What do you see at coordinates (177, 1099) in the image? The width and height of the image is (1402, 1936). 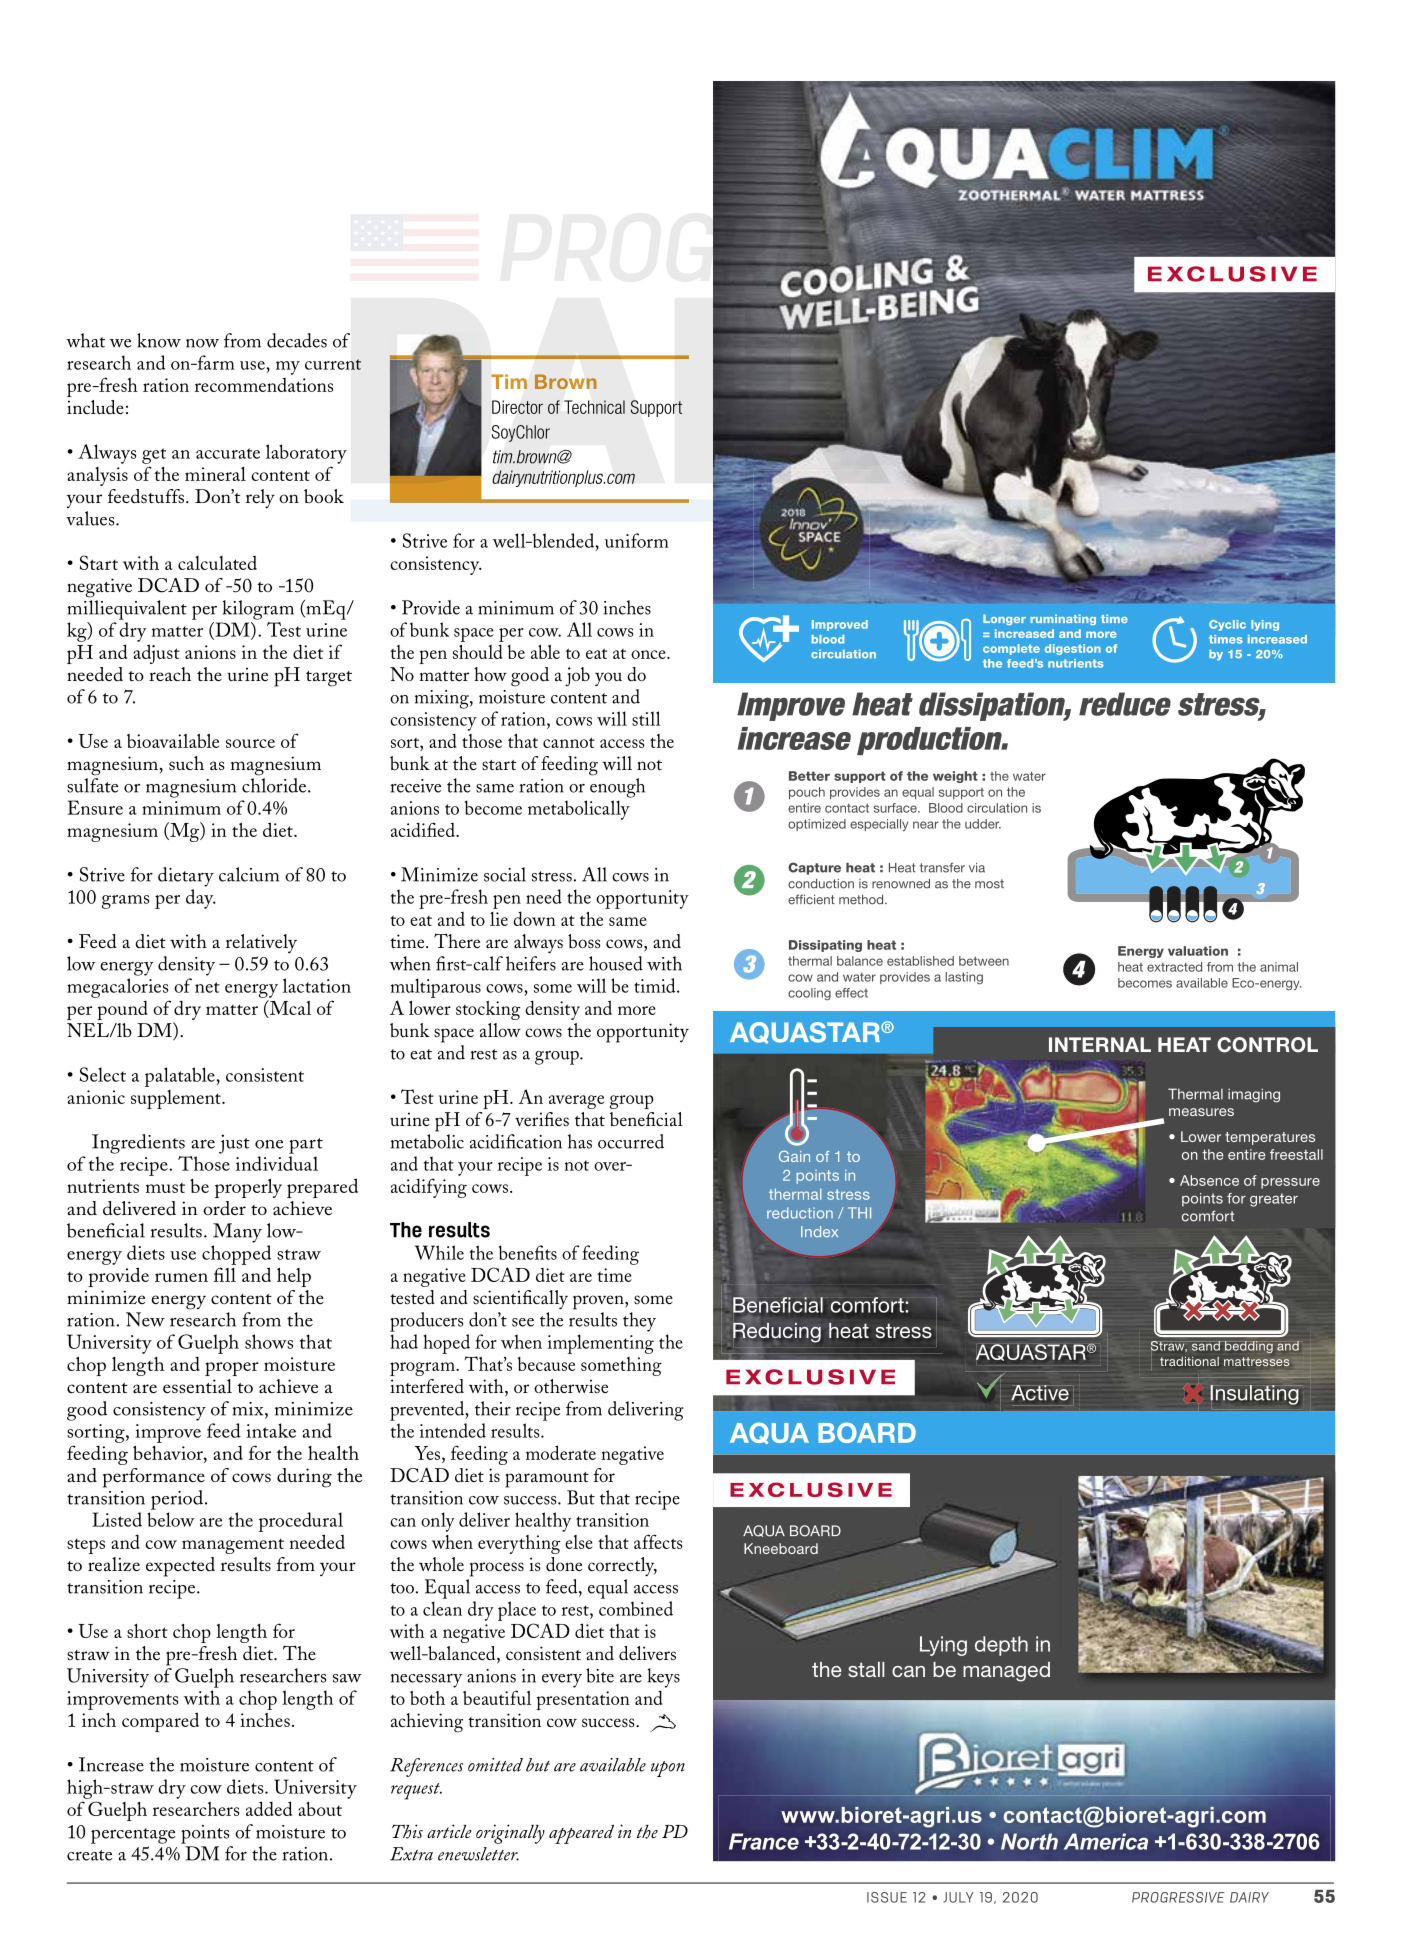 I see `supplement` at bounding box center [177, 1099].
